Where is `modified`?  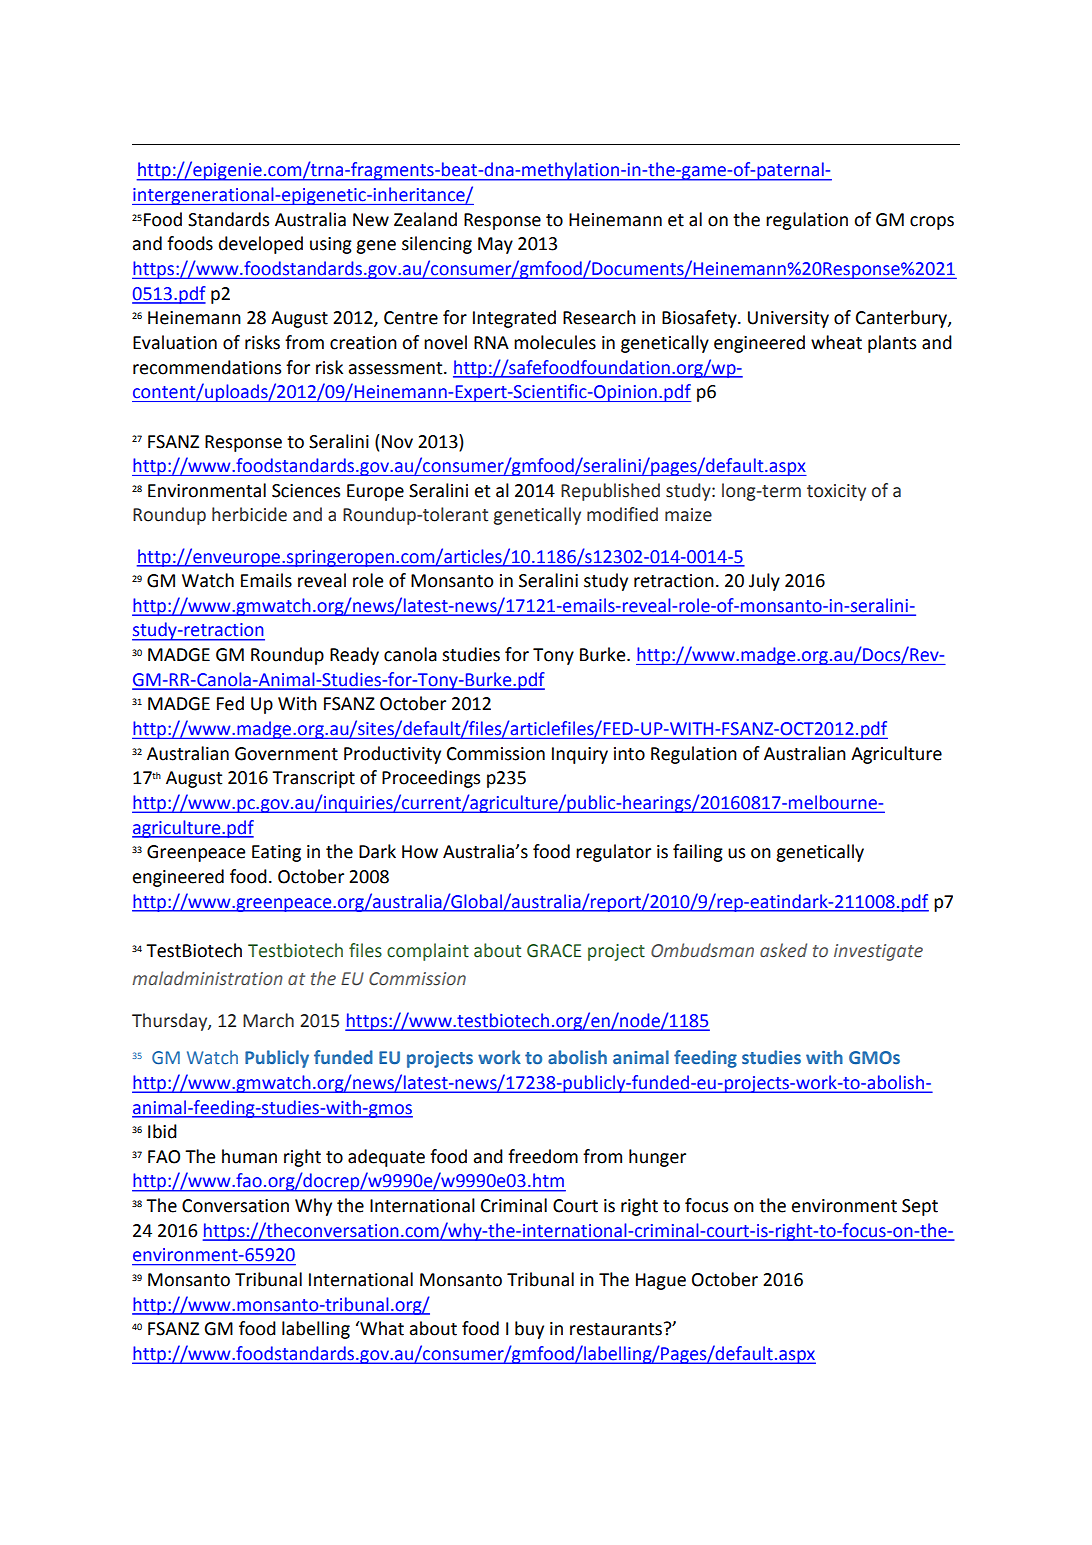
modified is located at coordinates (622, 514).
